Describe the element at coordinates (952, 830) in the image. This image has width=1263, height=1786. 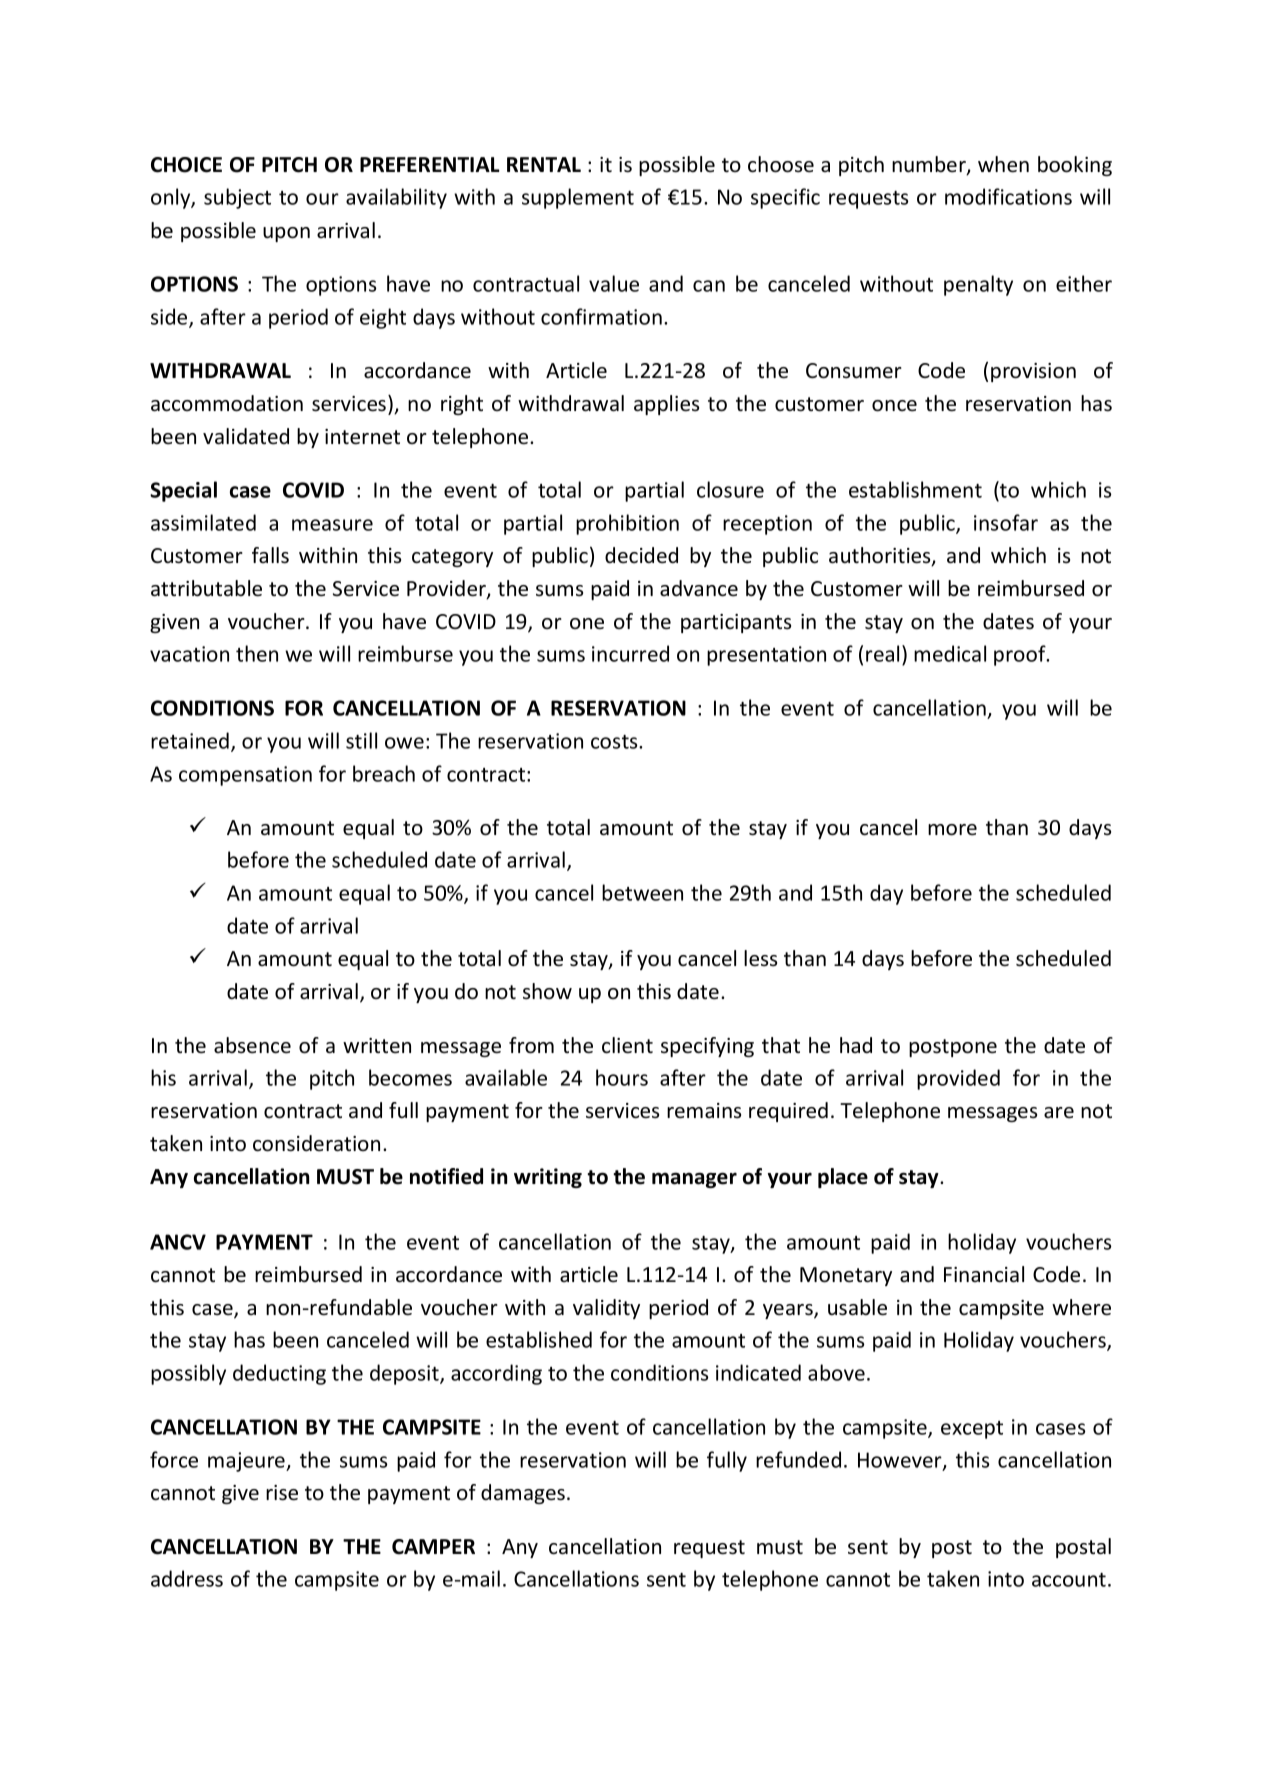
I see `more` at that location.
